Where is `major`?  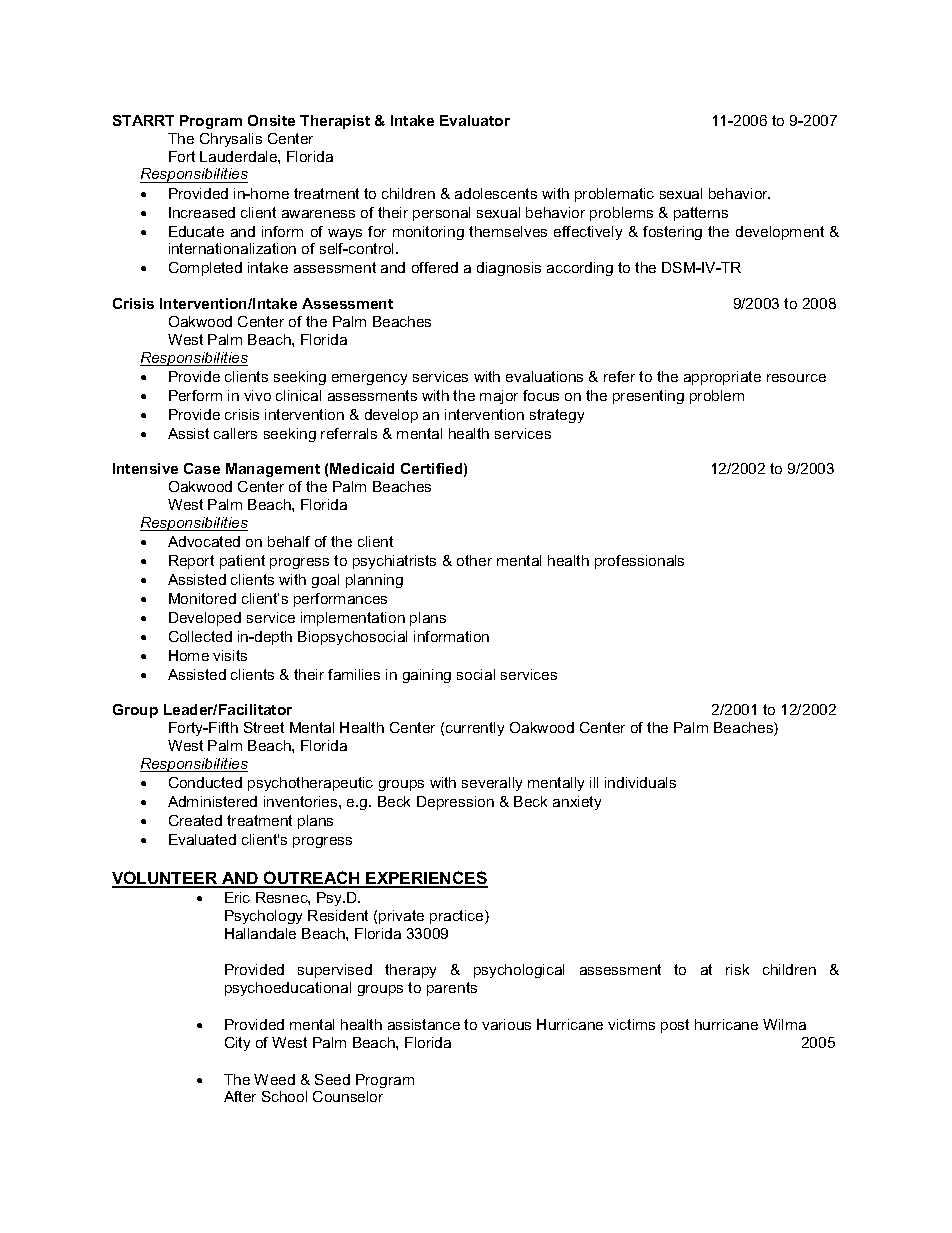
major is located at coordinates (499, 397).
